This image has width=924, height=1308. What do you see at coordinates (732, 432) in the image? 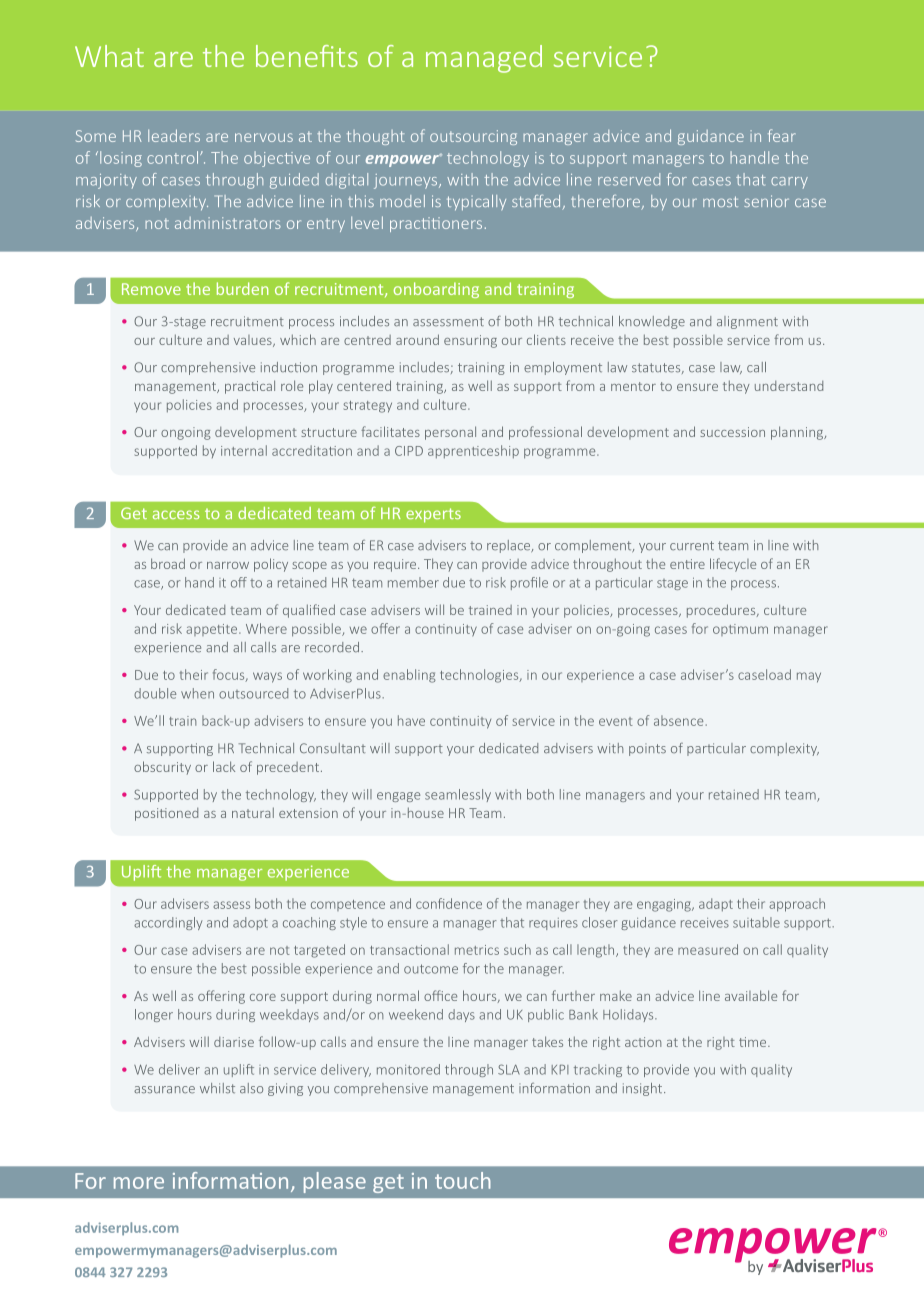
I see `succession` at bounding box center [732, 432].
